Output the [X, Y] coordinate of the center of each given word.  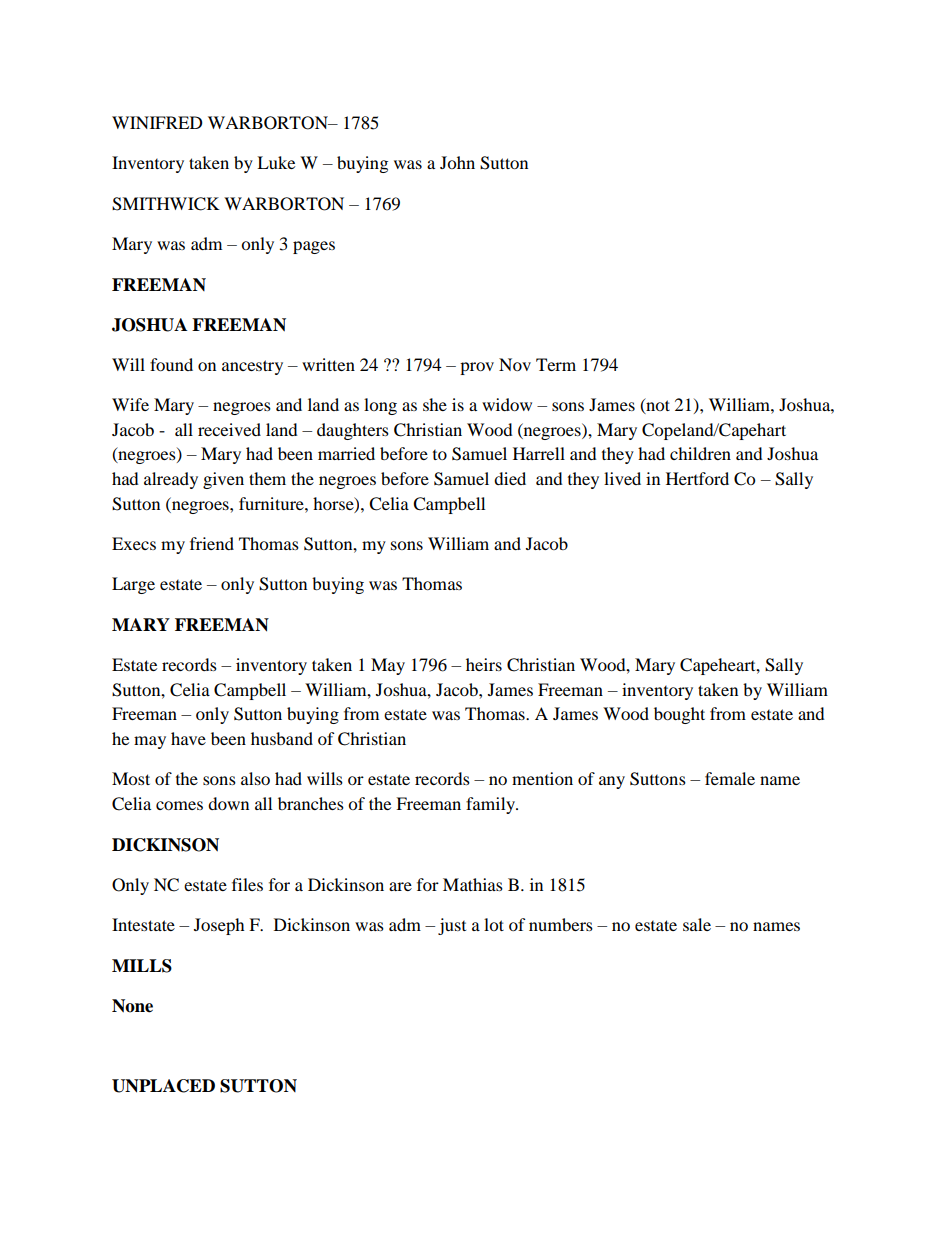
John [457, 162]
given [223, 480]
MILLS [142, 966]
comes [179, 805]
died [510, 478]
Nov [515, 364]
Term [556, 364]
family [491, 805]
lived [622, 478]
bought [679, 715]
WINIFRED [157, 122]
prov [477, 368]
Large [133, 585]
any [612, 782]
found [171, 364]
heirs [484, 664]
